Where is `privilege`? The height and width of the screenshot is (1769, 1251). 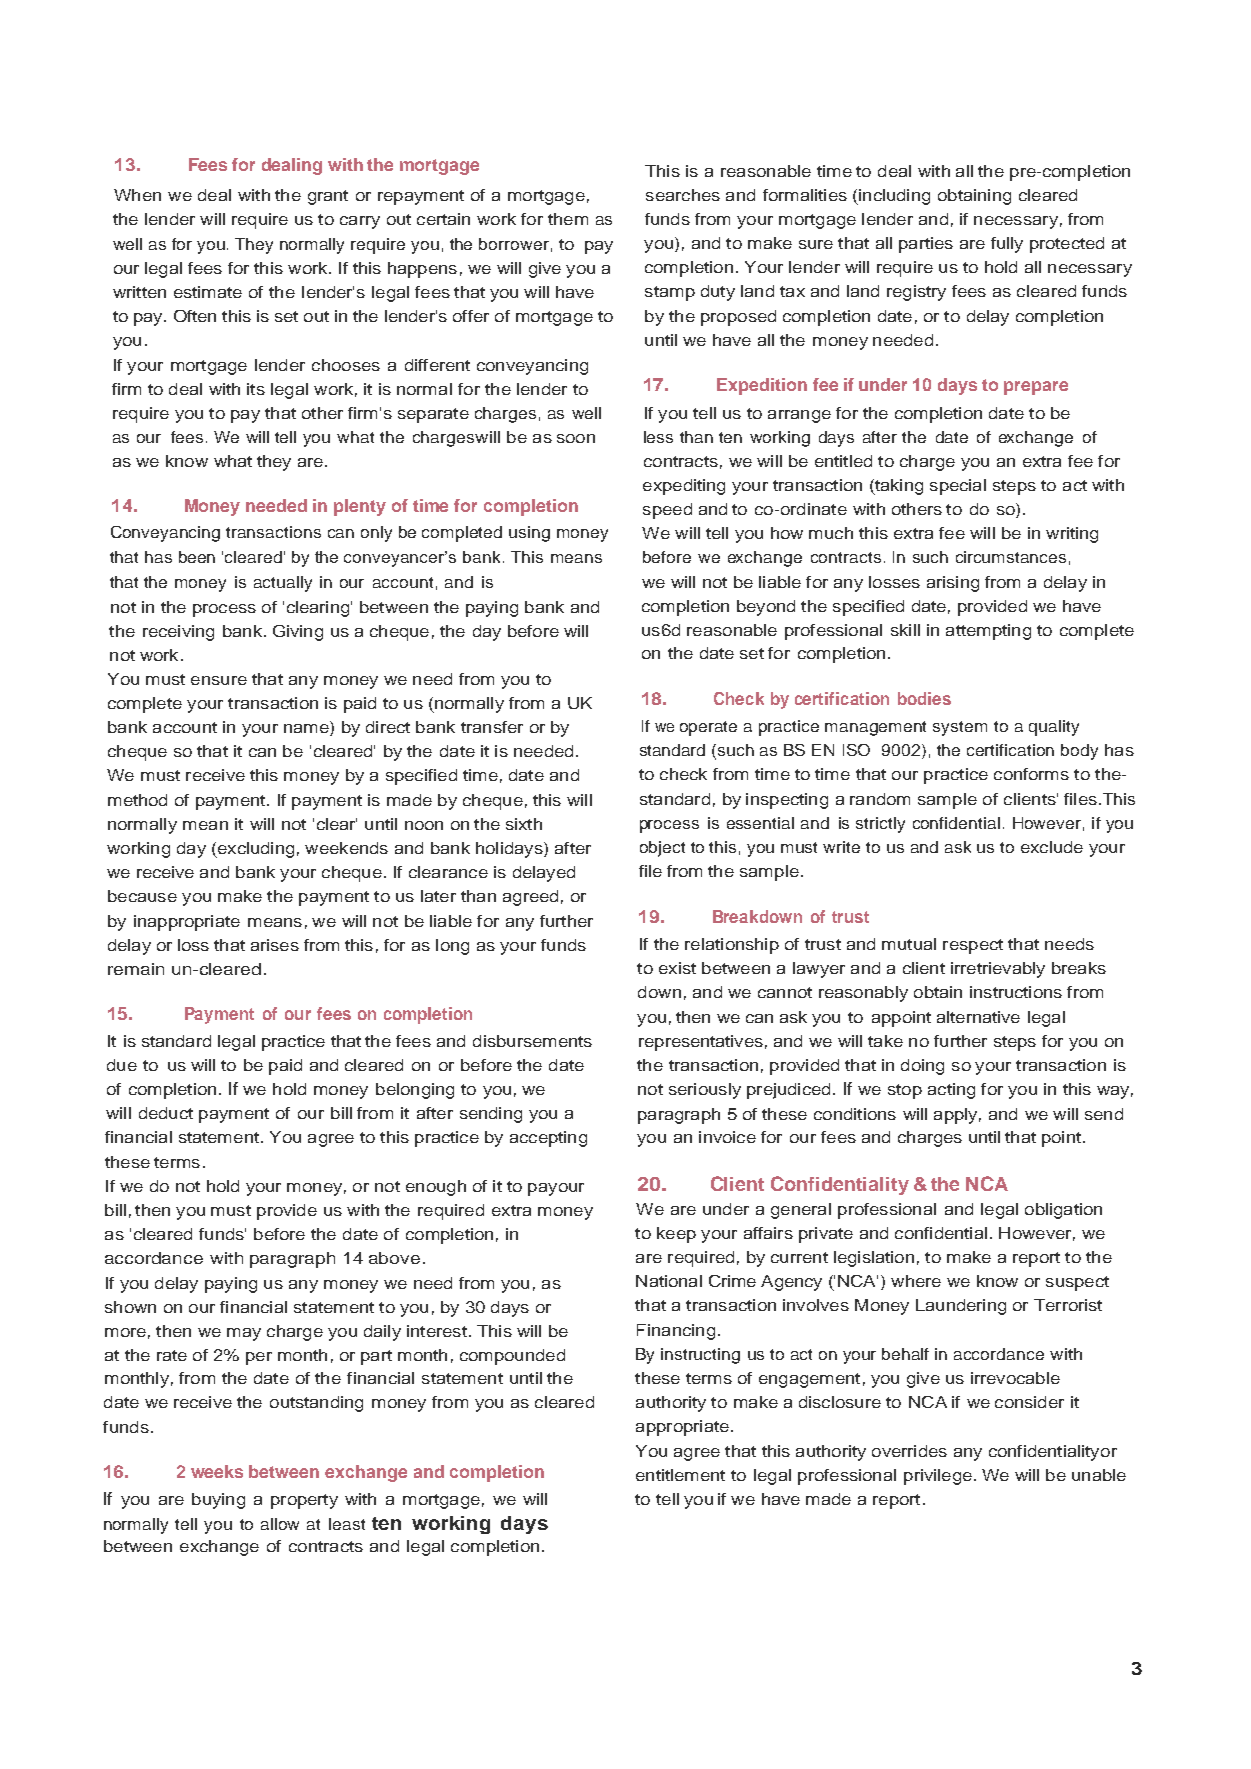 privilege is located at coordinates (938, 1477).
